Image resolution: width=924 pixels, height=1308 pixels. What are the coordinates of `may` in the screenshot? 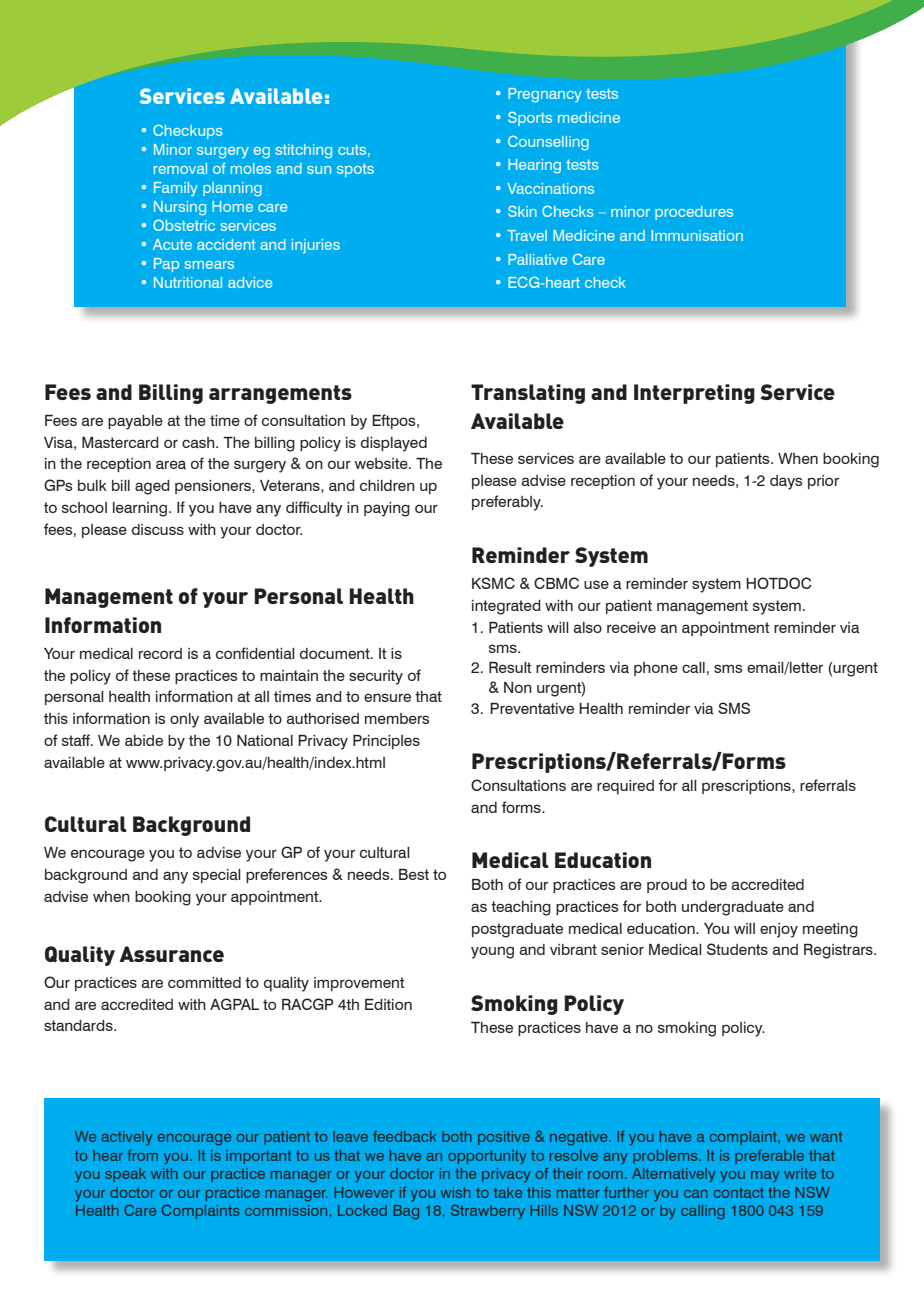 It's located at (765, 1176).
